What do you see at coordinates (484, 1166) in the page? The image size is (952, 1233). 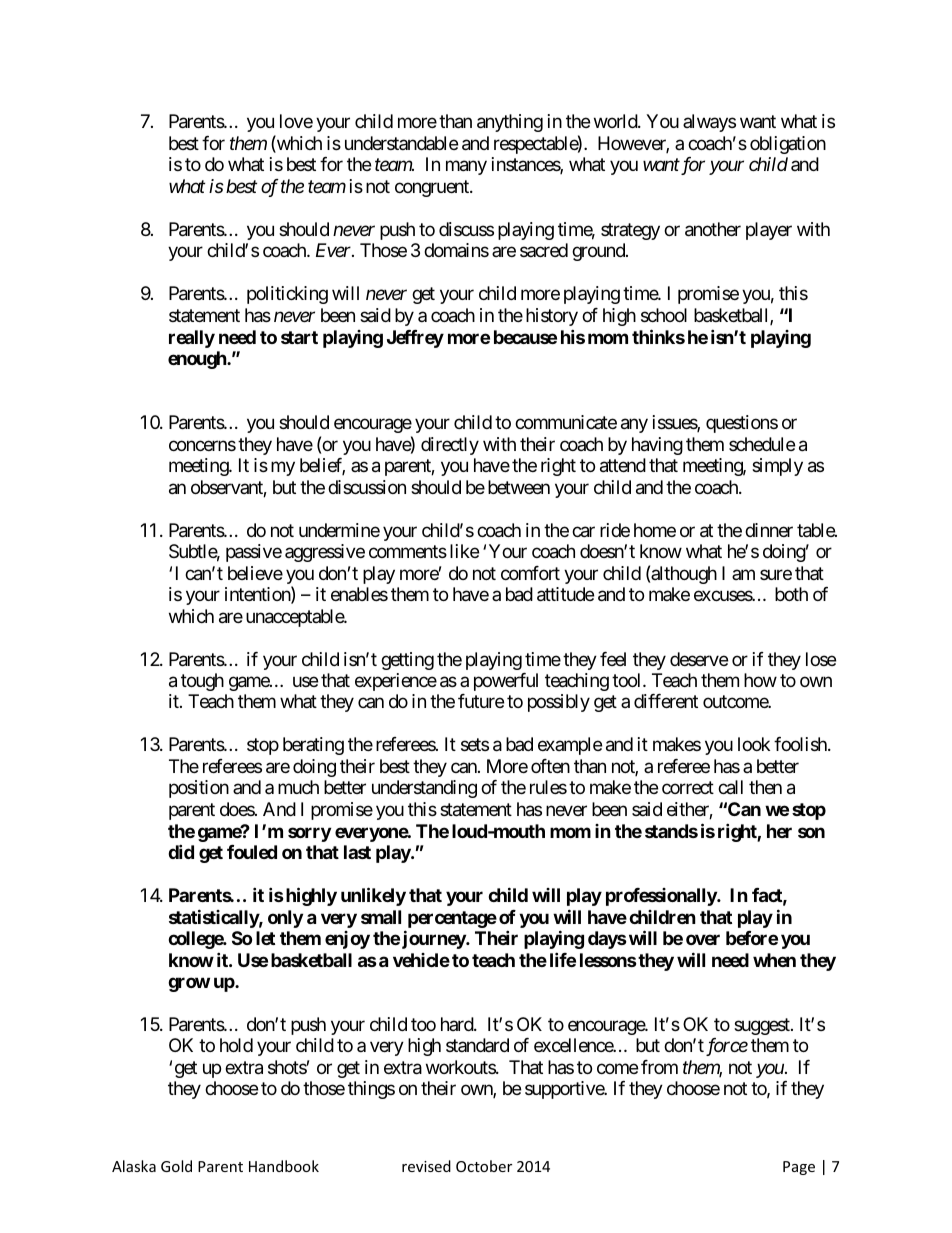 I see `October` at bounding box center [484, 1166].
